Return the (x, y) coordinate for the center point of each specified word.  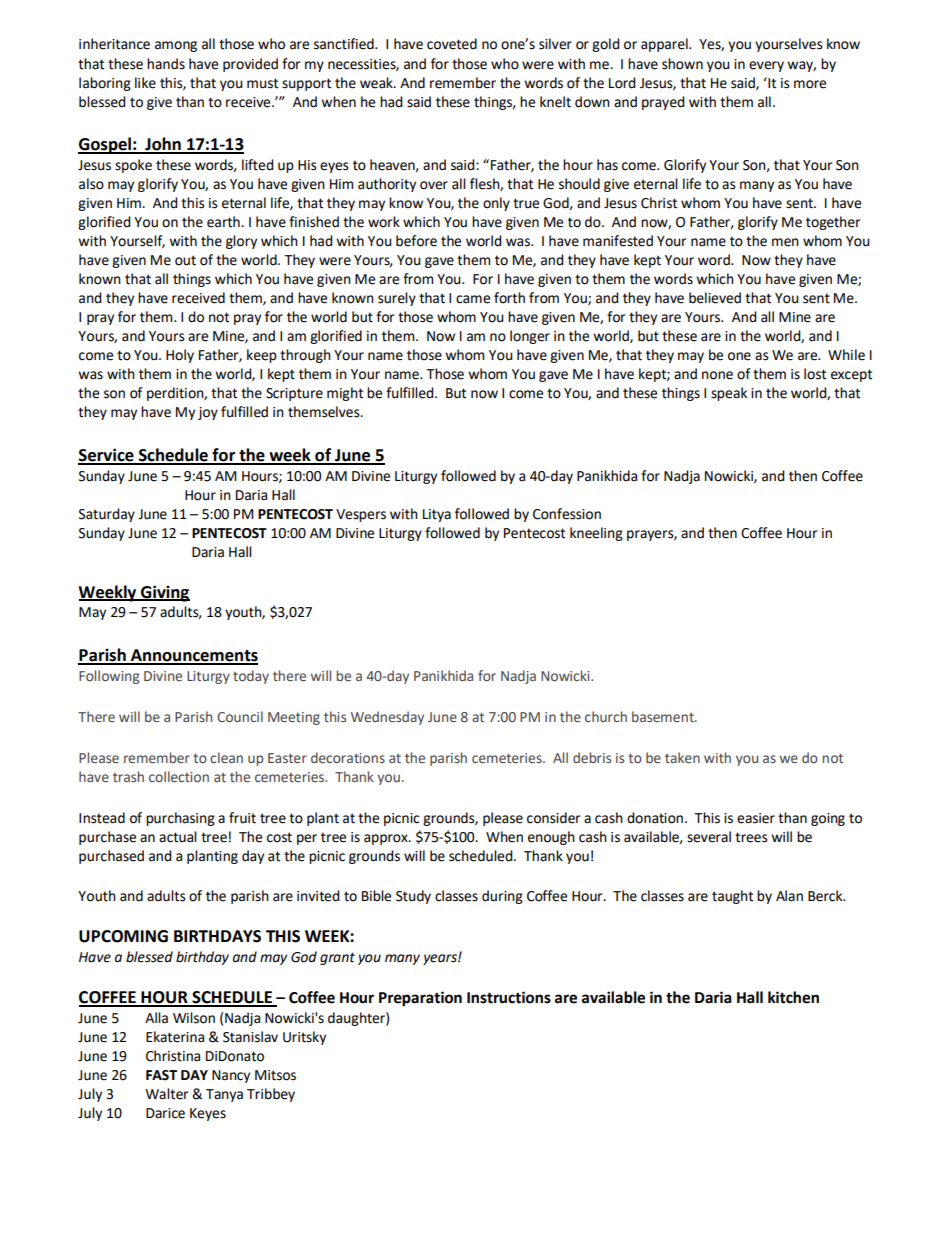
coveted (452, 44)
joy (208, 413)
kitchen (793, 997)
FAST (161, 1075)
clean (226, 757)
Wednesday (387, 718)
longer (530, 337)
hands (166, 64)
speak (729, 394)
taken (682, 757)
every (766, 66)
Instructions (509, 997)
